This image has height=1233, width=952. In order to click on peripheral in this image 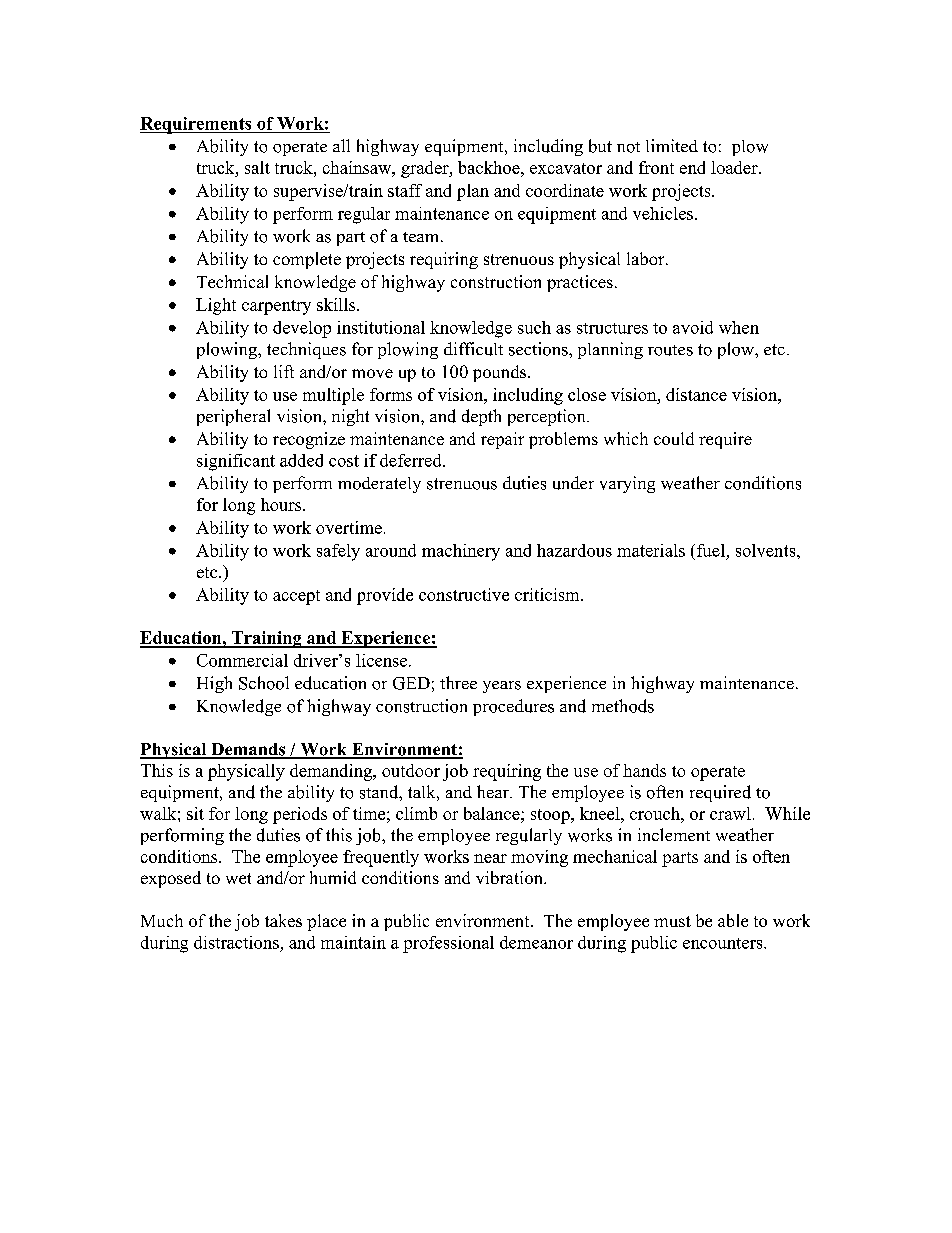, I will do `click(233, 417)`.
